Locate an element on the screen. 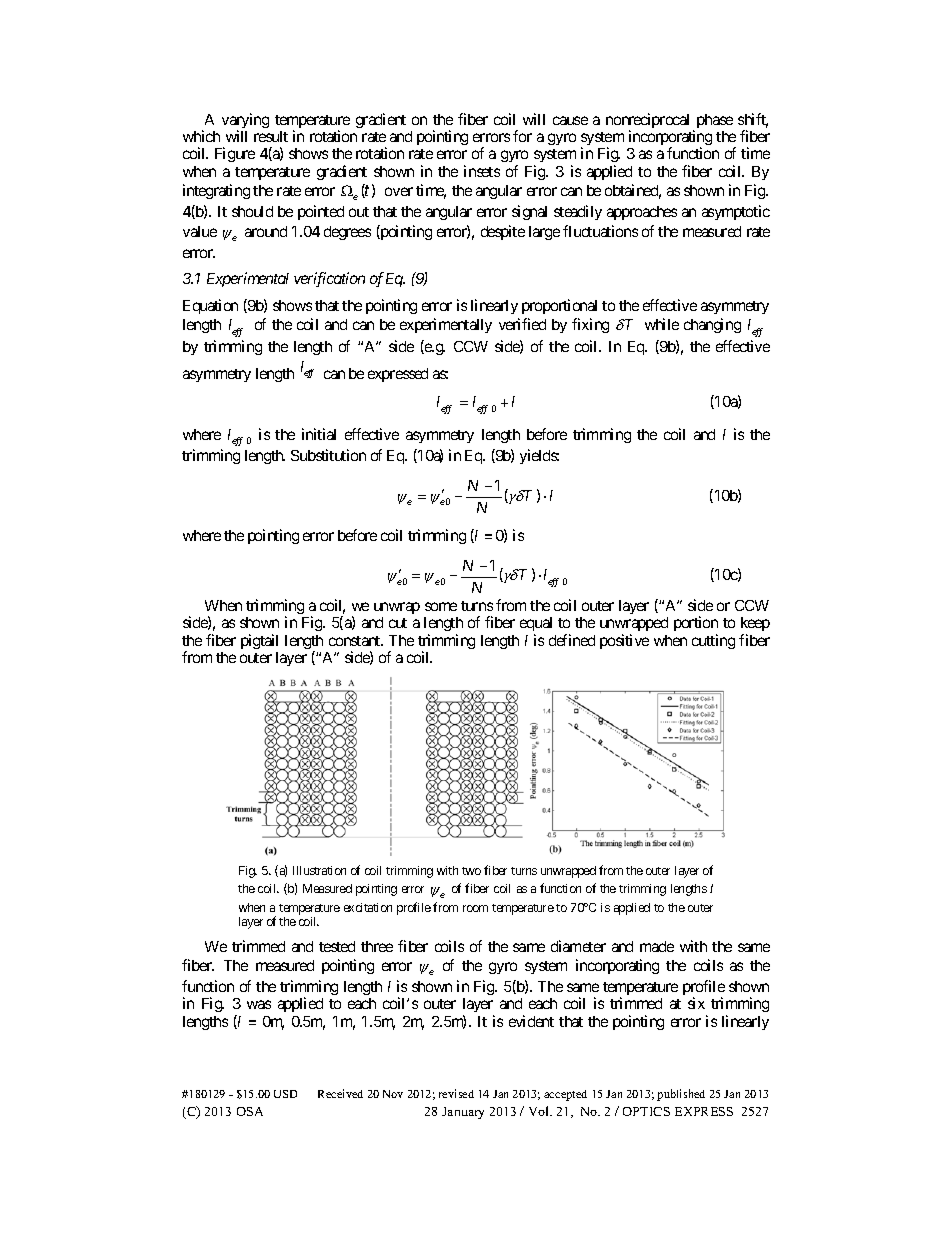  insets is located at coordinates (482, 171).
